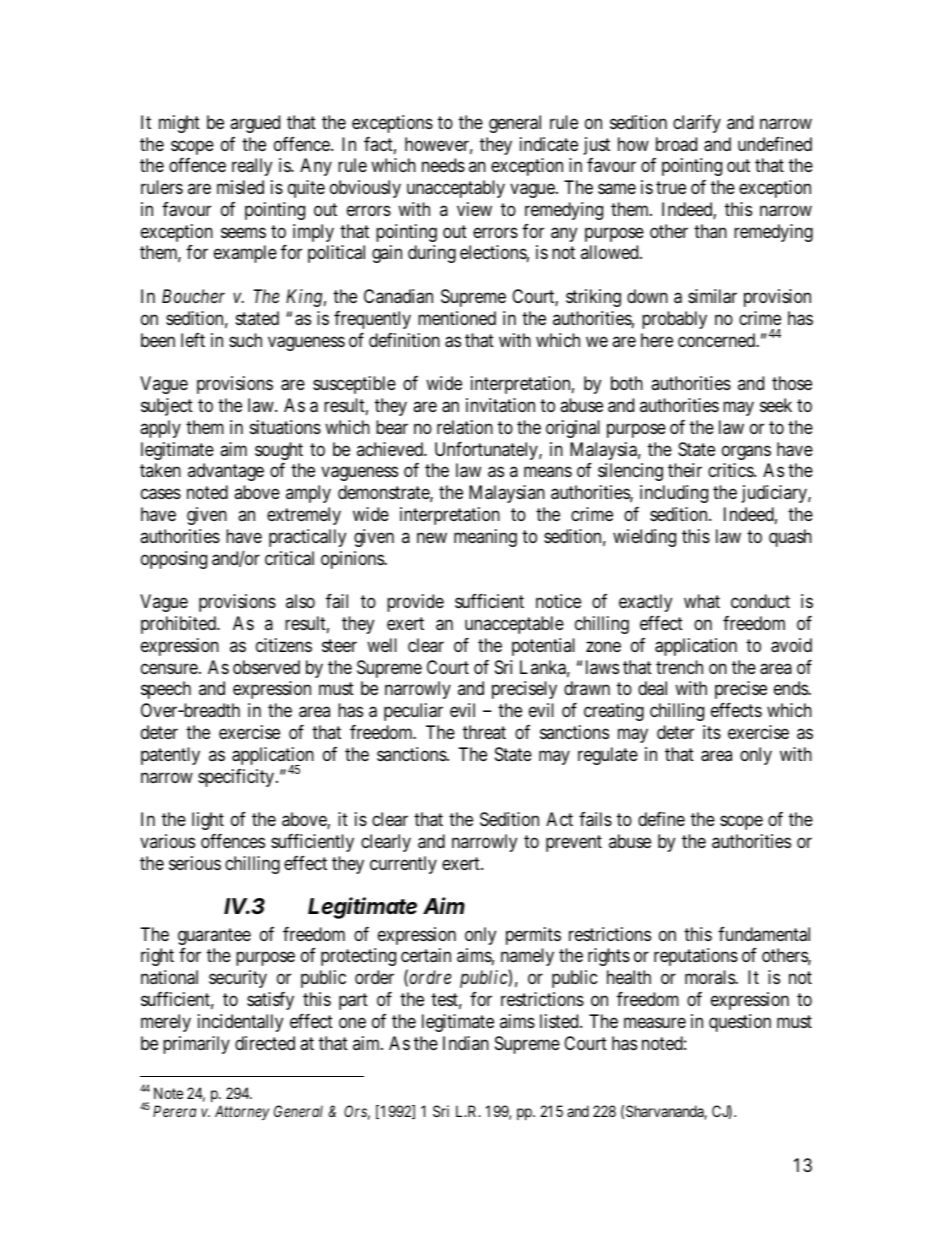  Describe the element at coordinates (180, 625) in the screenshot. I see `prohibited` at that location.
